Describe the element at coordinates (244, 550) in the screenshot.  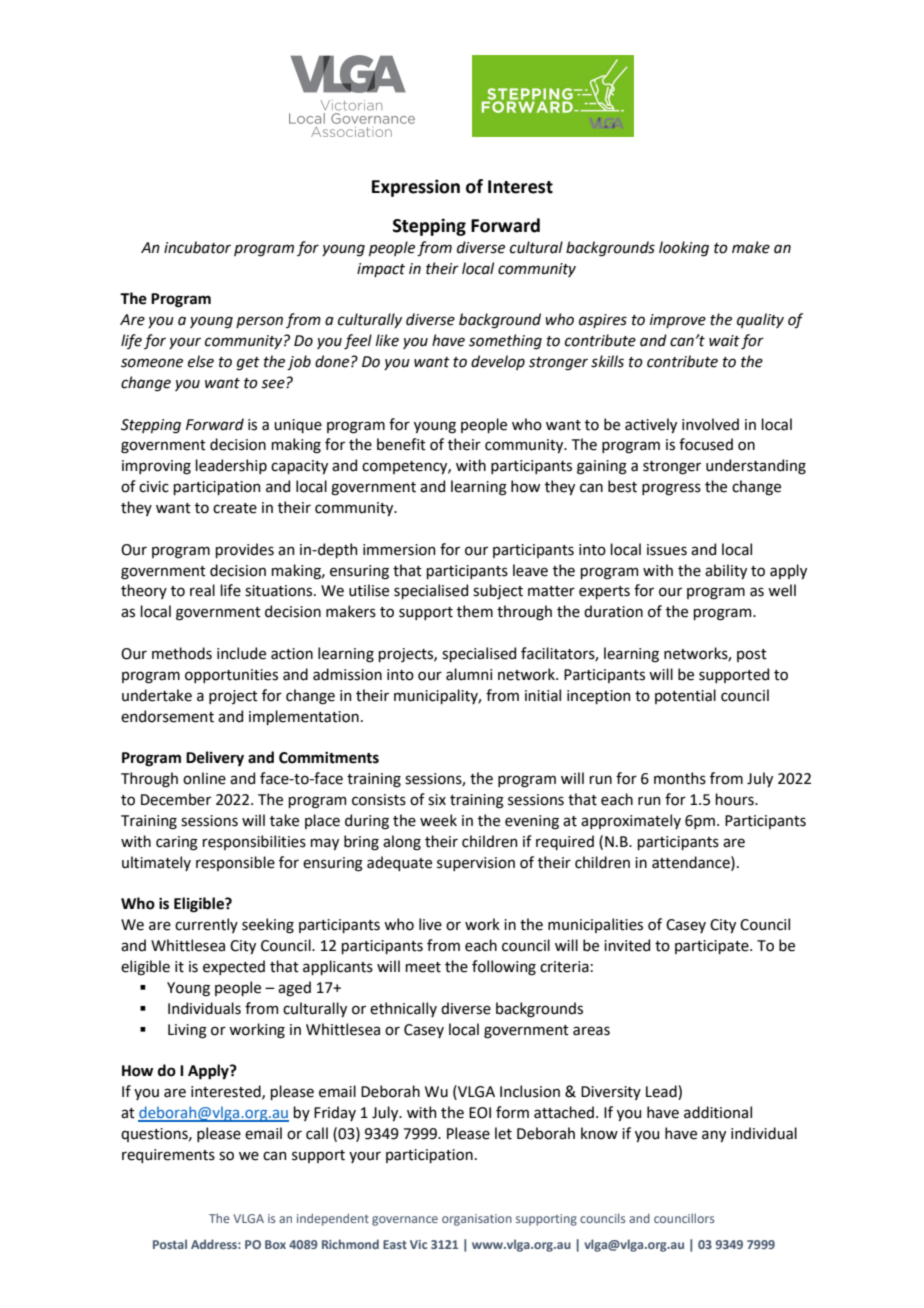
I see `provides` at that location.
